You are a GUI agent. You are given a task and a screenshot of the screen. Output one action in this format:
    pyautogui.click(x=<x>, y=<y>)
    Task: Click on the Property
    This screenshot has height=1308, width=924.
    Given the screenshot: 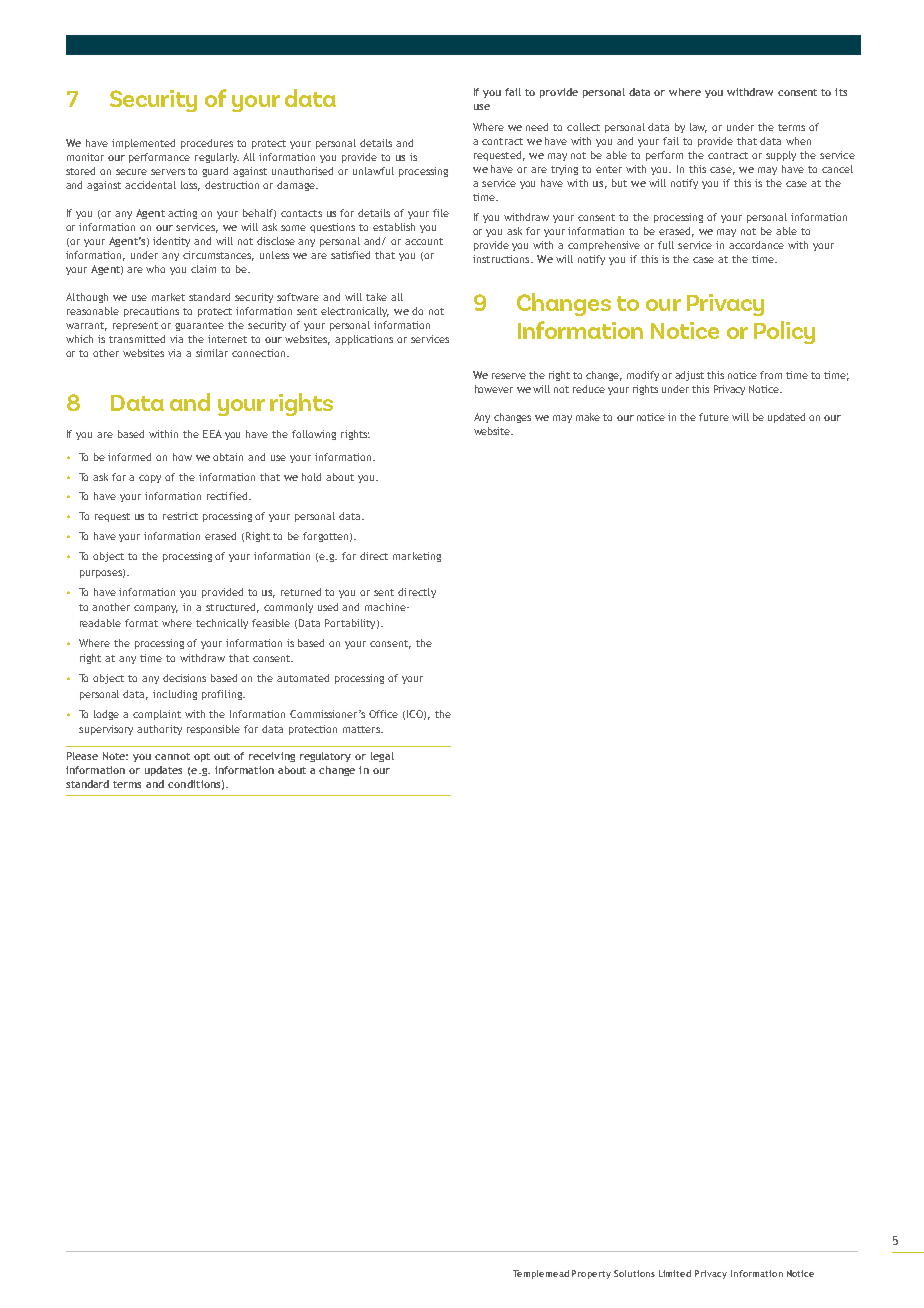 What is the action you would take?
    pyautogui.click(x=591, y=1274)
